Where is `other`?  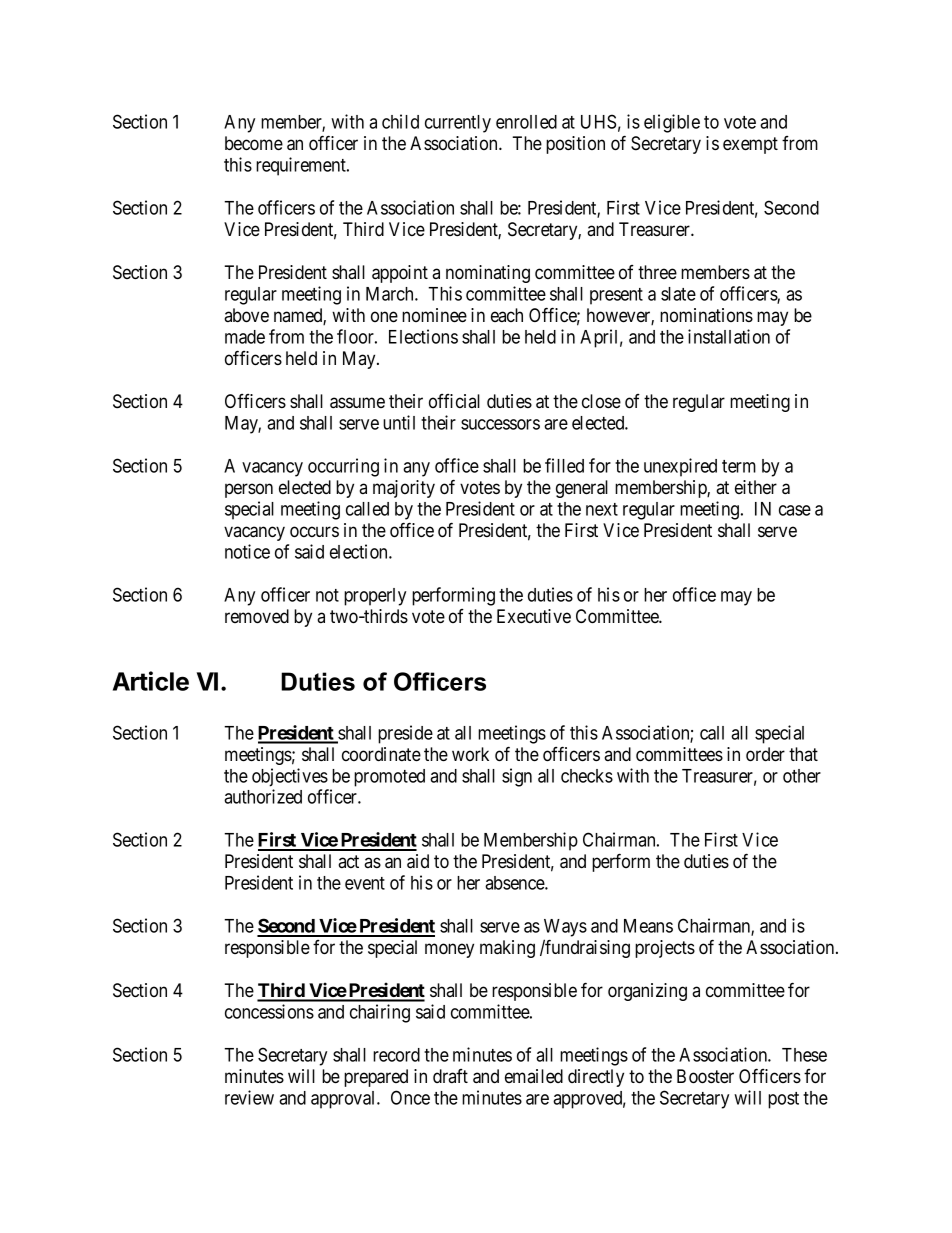
other is located at coordinates (802, 776).
